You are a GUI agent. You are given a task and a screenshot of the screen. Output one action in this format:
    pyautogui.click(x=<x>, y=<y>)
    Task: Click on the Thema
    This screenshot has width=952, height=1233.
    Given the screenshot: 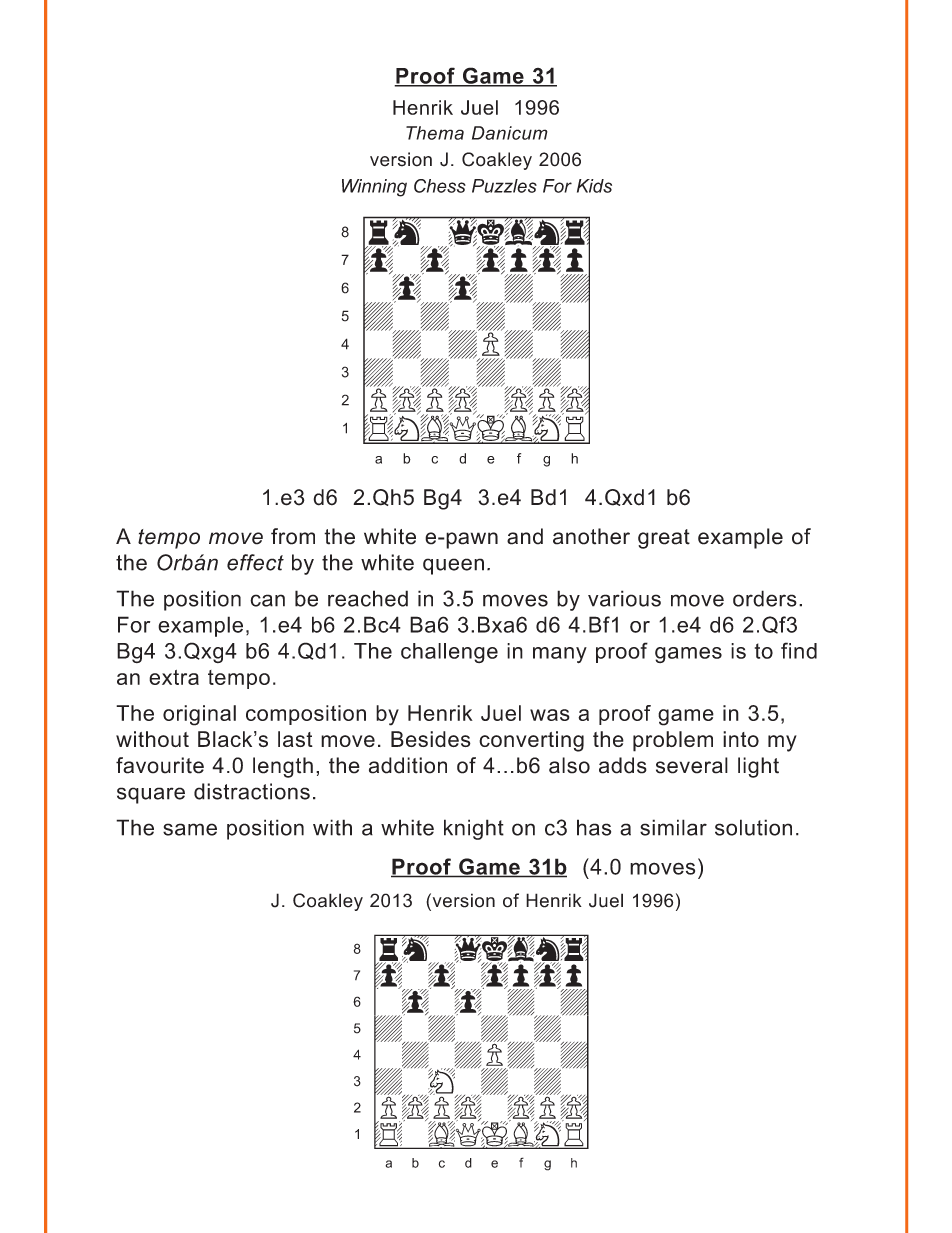 What is the action you would take?
    pyautogui.click(x=435, y=133)
